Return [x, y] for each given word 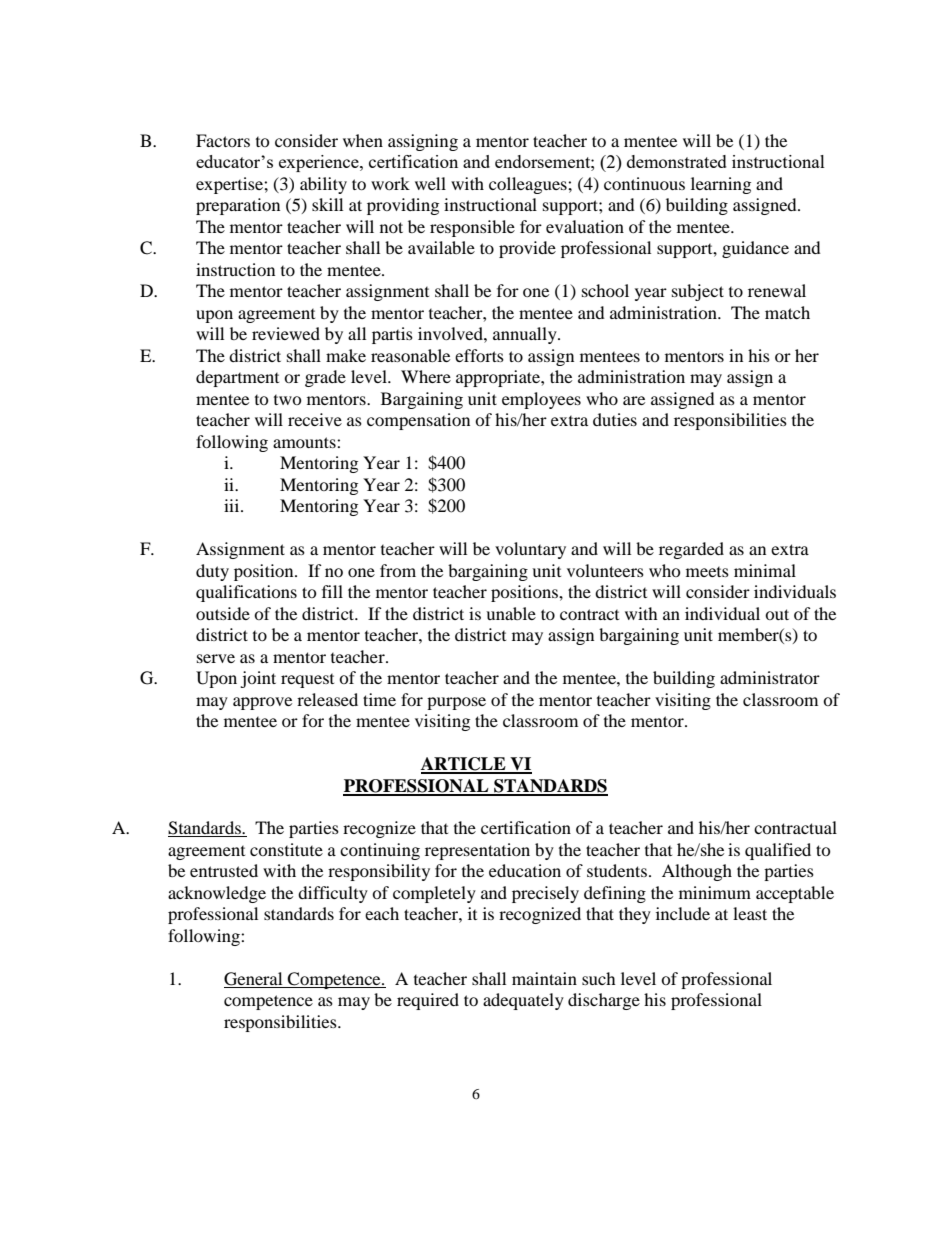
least [750, 913]
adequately [523, 1001]
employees [541, 400]
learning [721, 185]
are [634, 400]
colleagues [529, 185]
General [253, 979]
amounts [305, 442]
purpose [456, 703]
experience [320, 163]
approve [262, 703]
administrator [770, 677]
